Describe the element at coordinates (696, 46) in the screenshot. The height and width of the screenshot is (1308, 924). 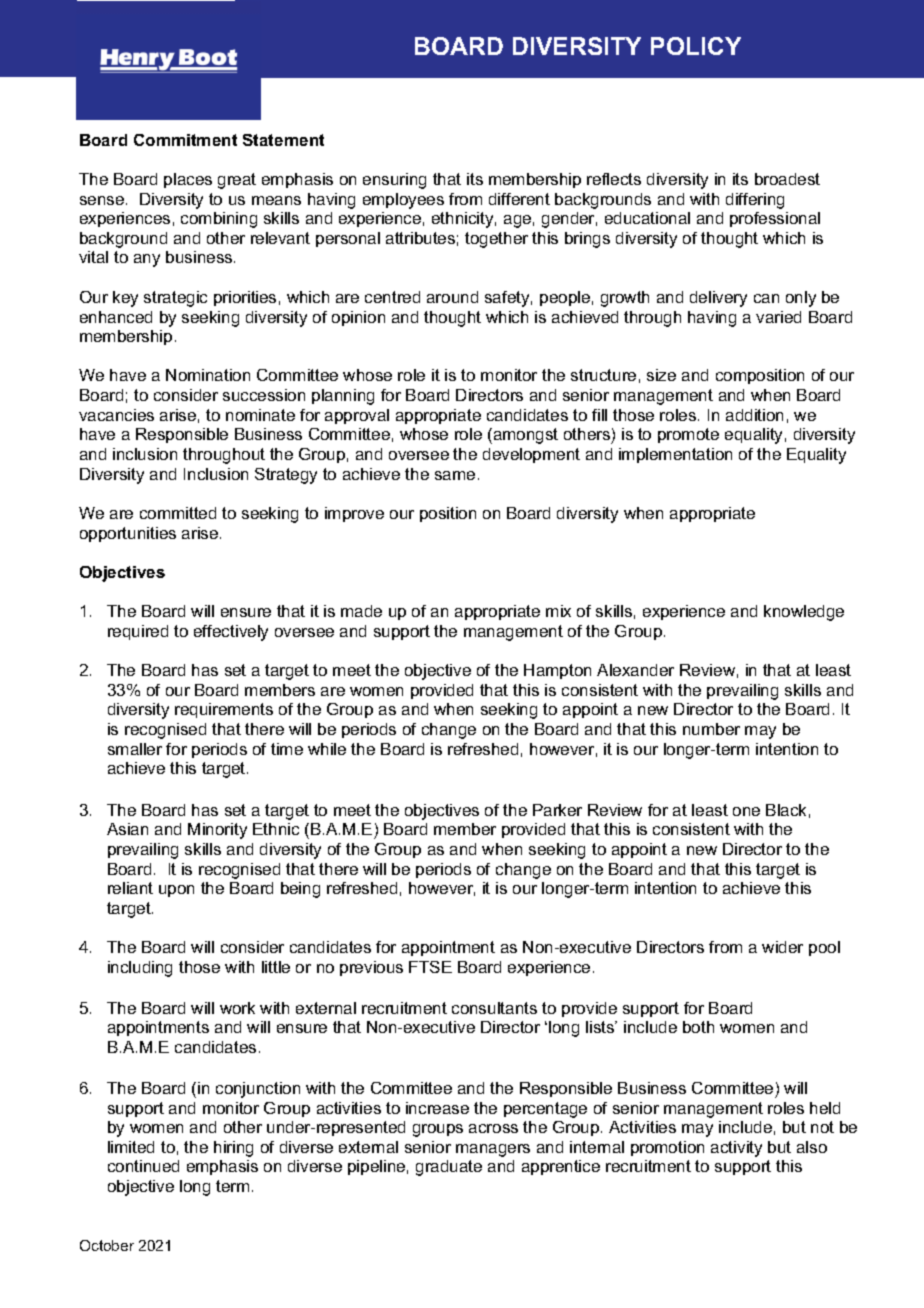
I see `POLICY` at that location.
